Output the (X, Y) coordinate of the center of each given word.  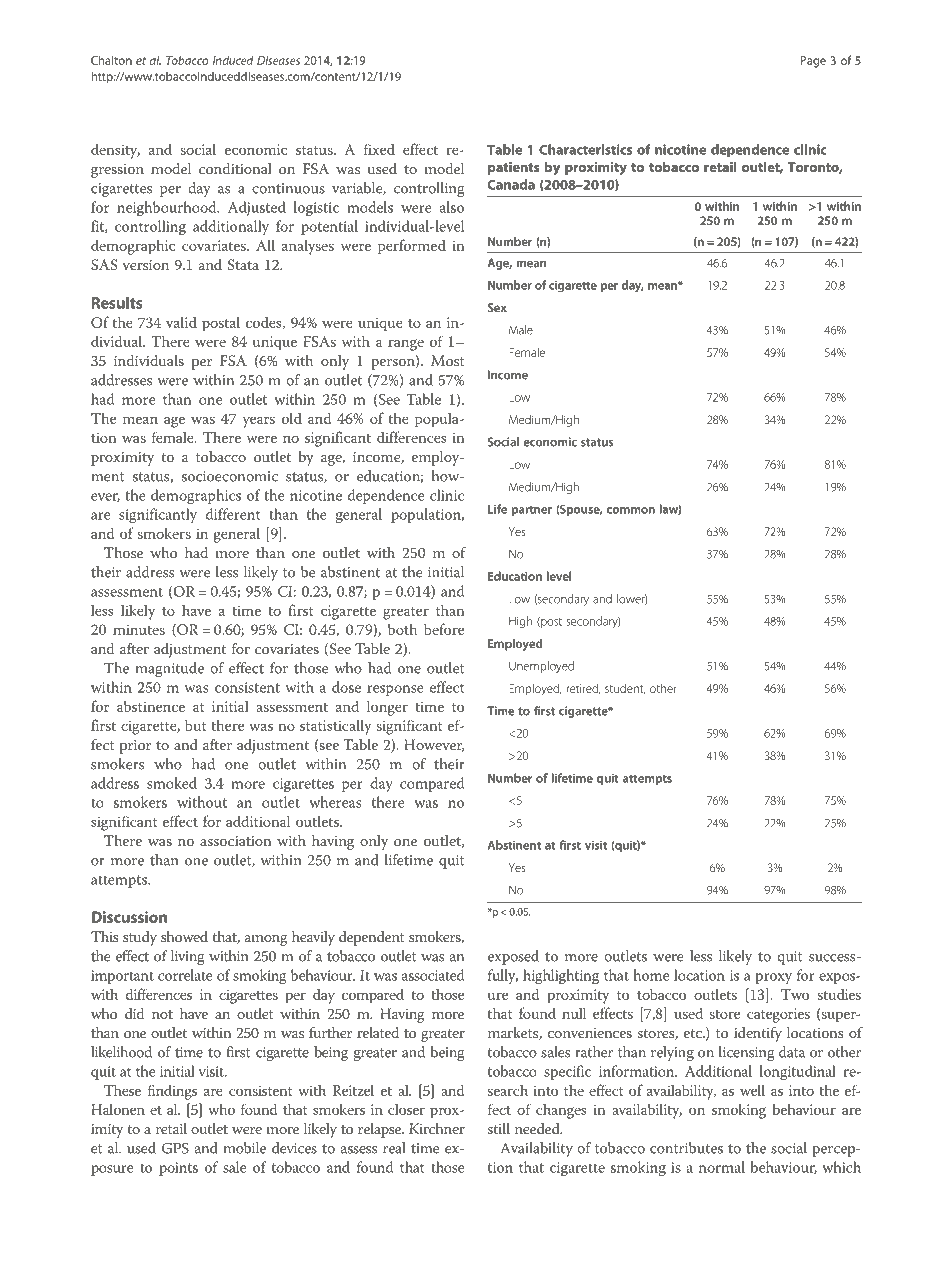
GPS (175, 1148)
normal (722, 1167)
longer (387, 708)
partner (532, 511)
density (115, 151)
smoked (172, 783)
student (625, 688)
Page (813, 62)
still (499, 1128)
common (631, 510)
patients (513, 168)
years (259, 422)
